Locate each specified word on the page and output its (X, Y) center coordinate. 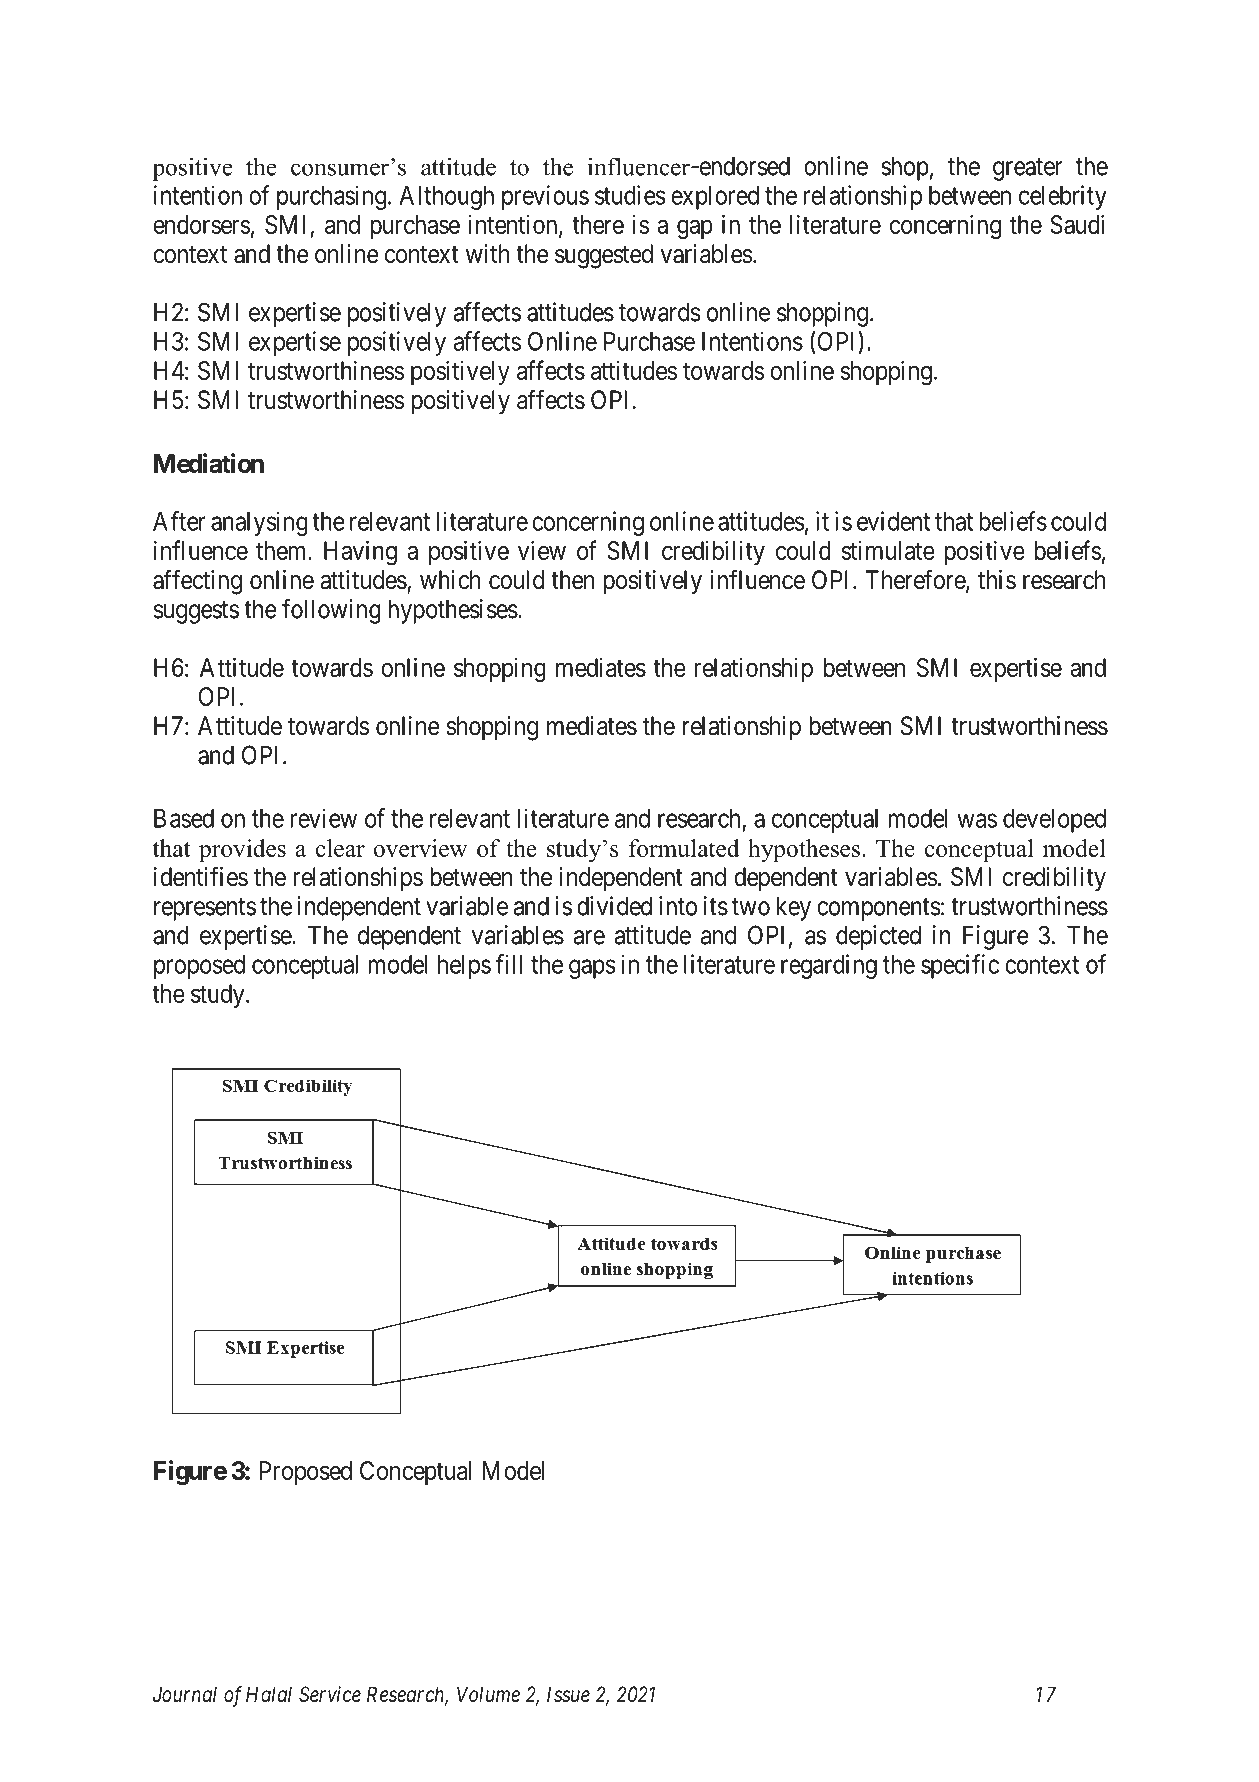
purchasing (331, 197)
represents (205, 909)
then (572, 580)
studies (630, 195)
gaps (592, 969)
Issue (568, 1694)
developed (1054, 821)
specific (960, 966)
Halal (269, 1694)
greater (1027, 169)
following (331, 611)
